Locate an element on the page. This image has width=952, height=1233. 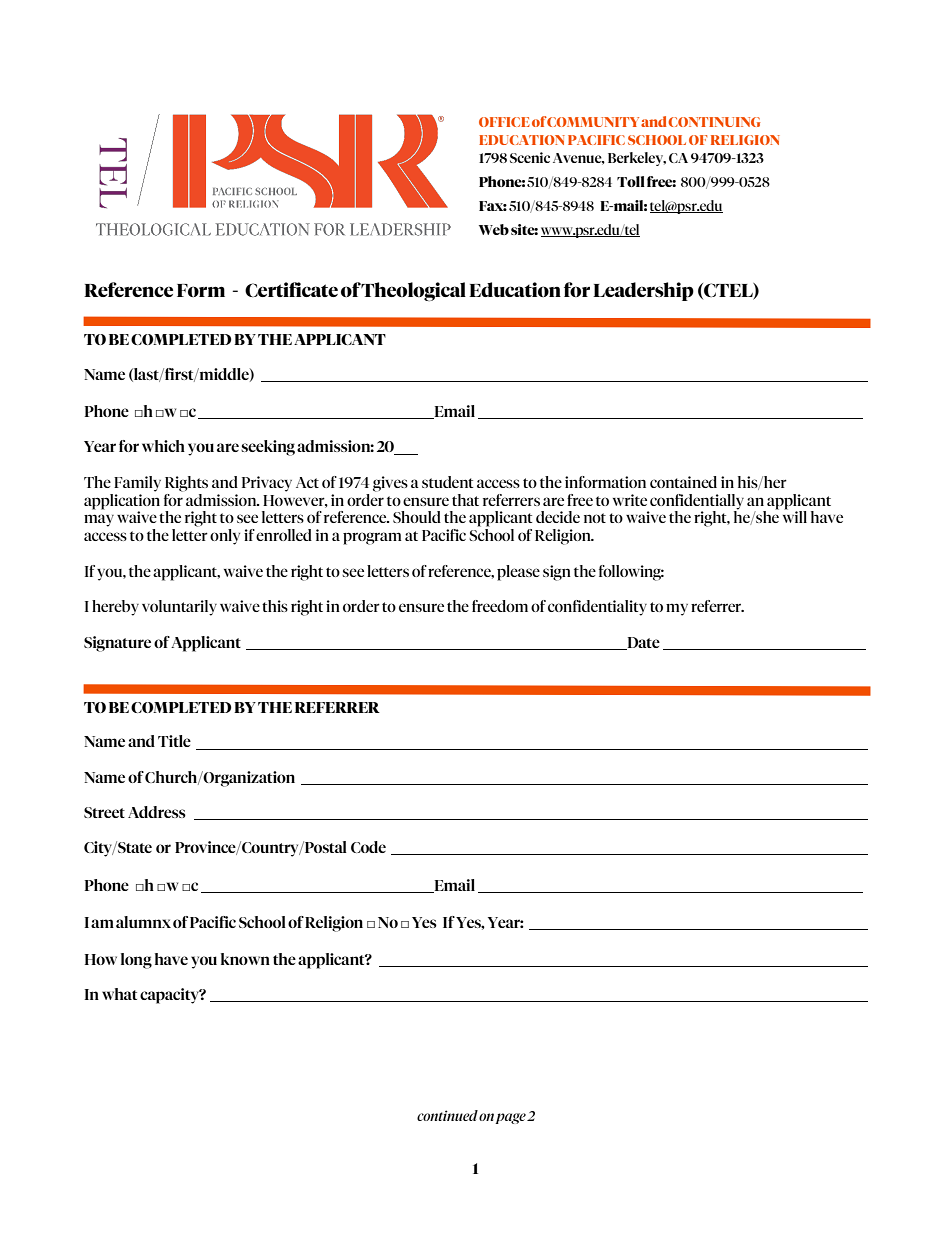
confidentiality is located at coordinates (597, 608).
